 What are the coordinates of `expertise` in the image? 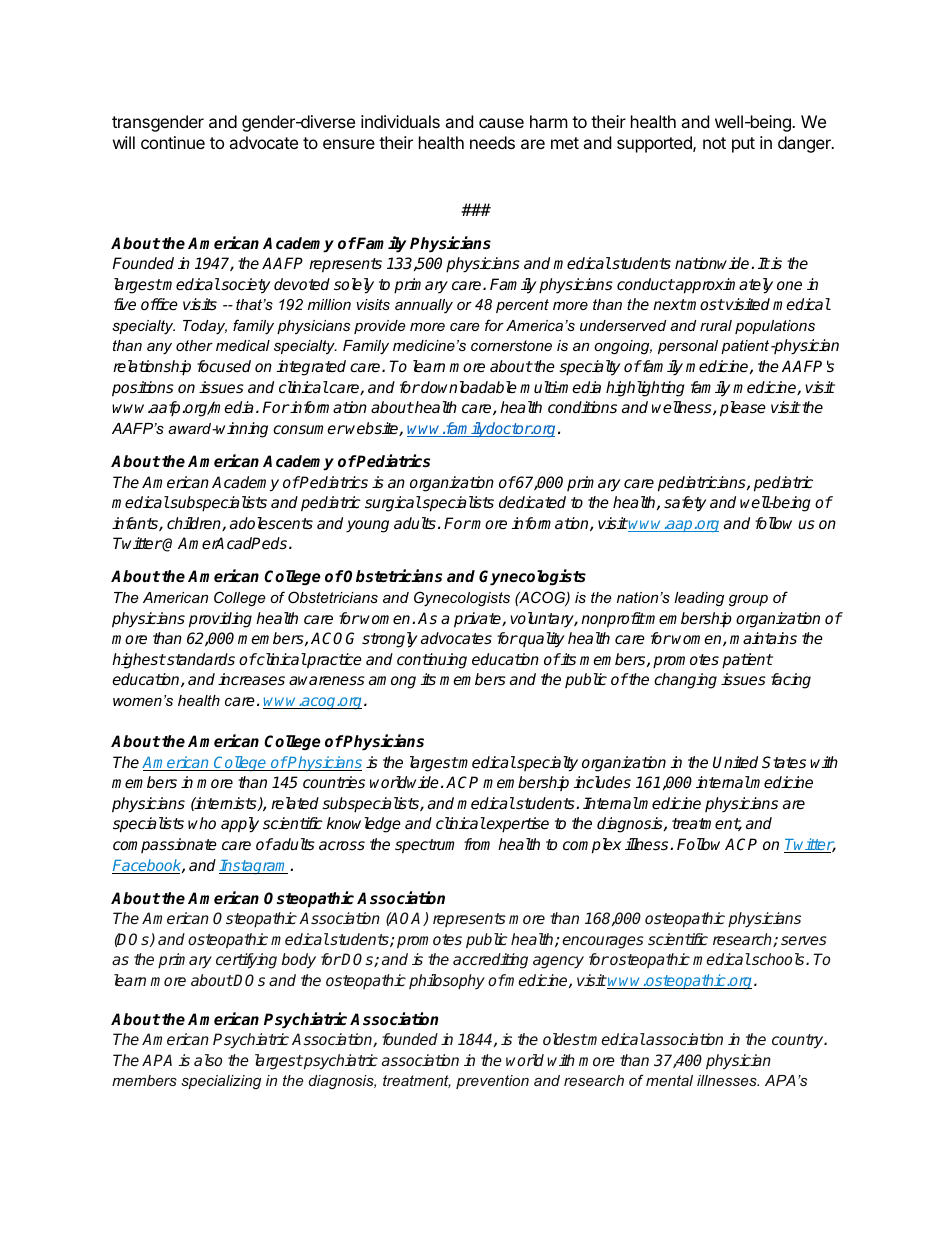 It's located at (517, 825).
